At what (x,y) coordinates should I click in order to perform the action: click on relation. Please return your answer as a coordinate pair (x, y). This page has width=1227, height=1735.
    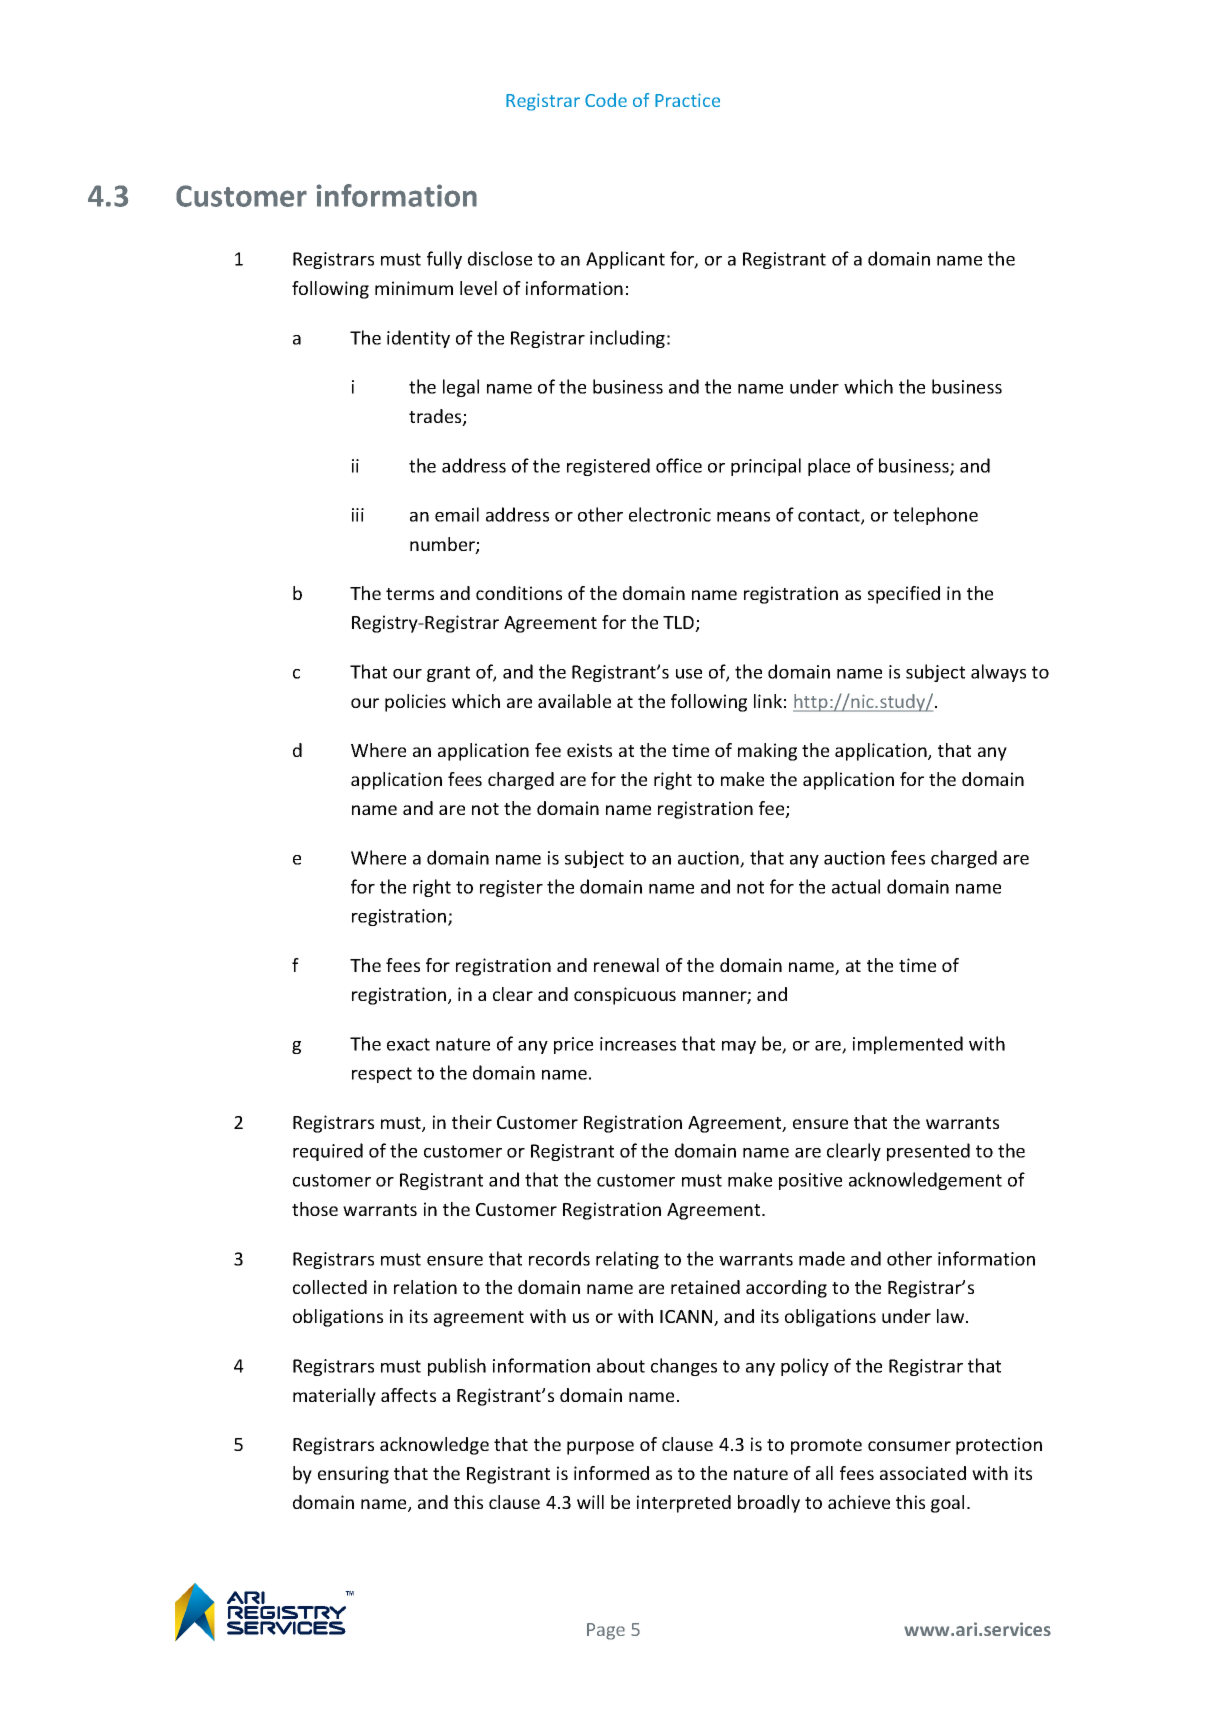
    Looking at the image, I should click on (425, 1287).
